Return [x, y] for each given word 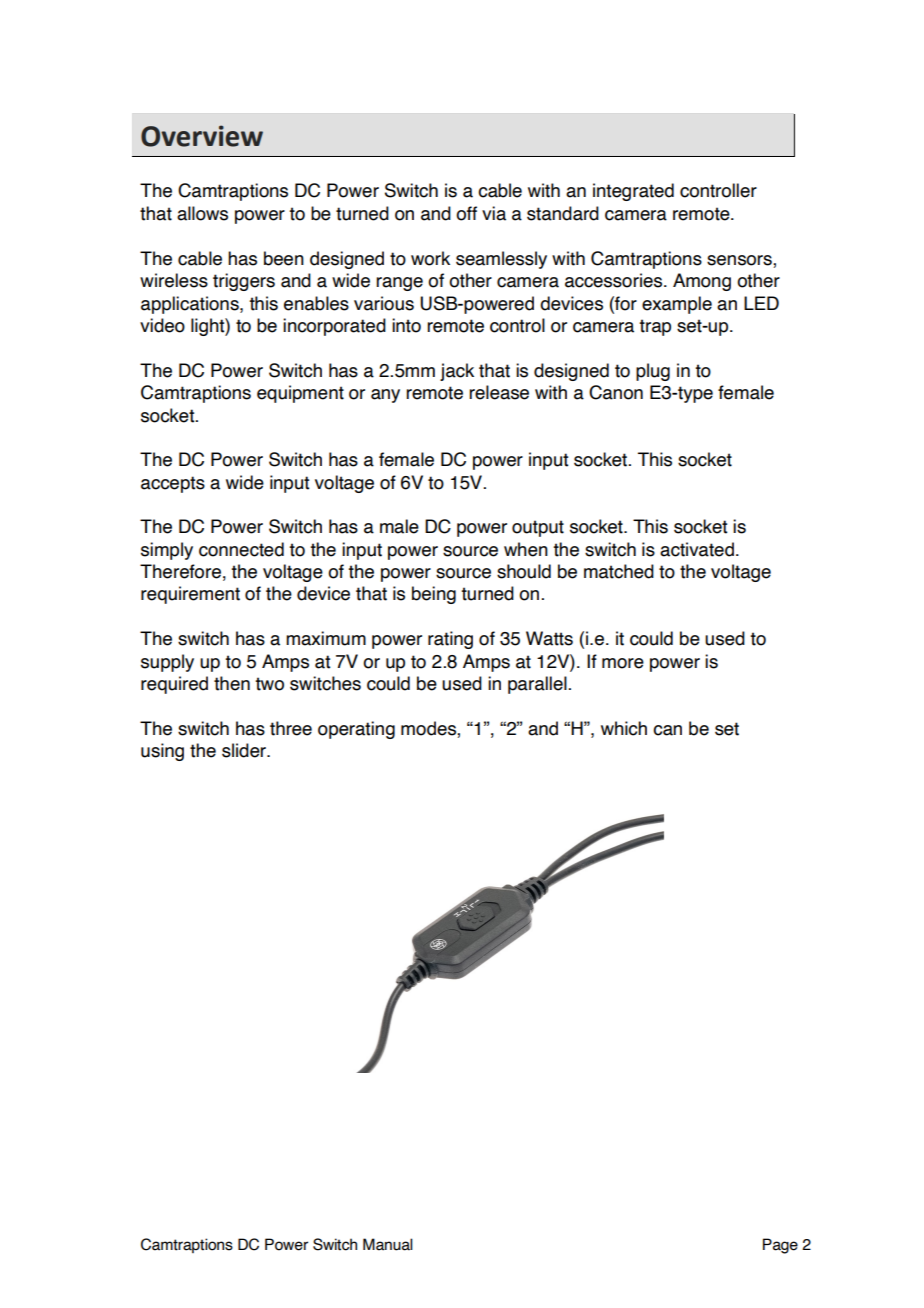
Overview [202, 136]
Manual [388, 1244]
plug [653, 372]
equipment [300, 394]
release [499, 392]
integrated [633, 192]
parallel [537, 685]
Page [780, 1246]
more [623, 663]
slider [245, 750]
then [232, 683]
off [466, 213]
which [624, 728]
